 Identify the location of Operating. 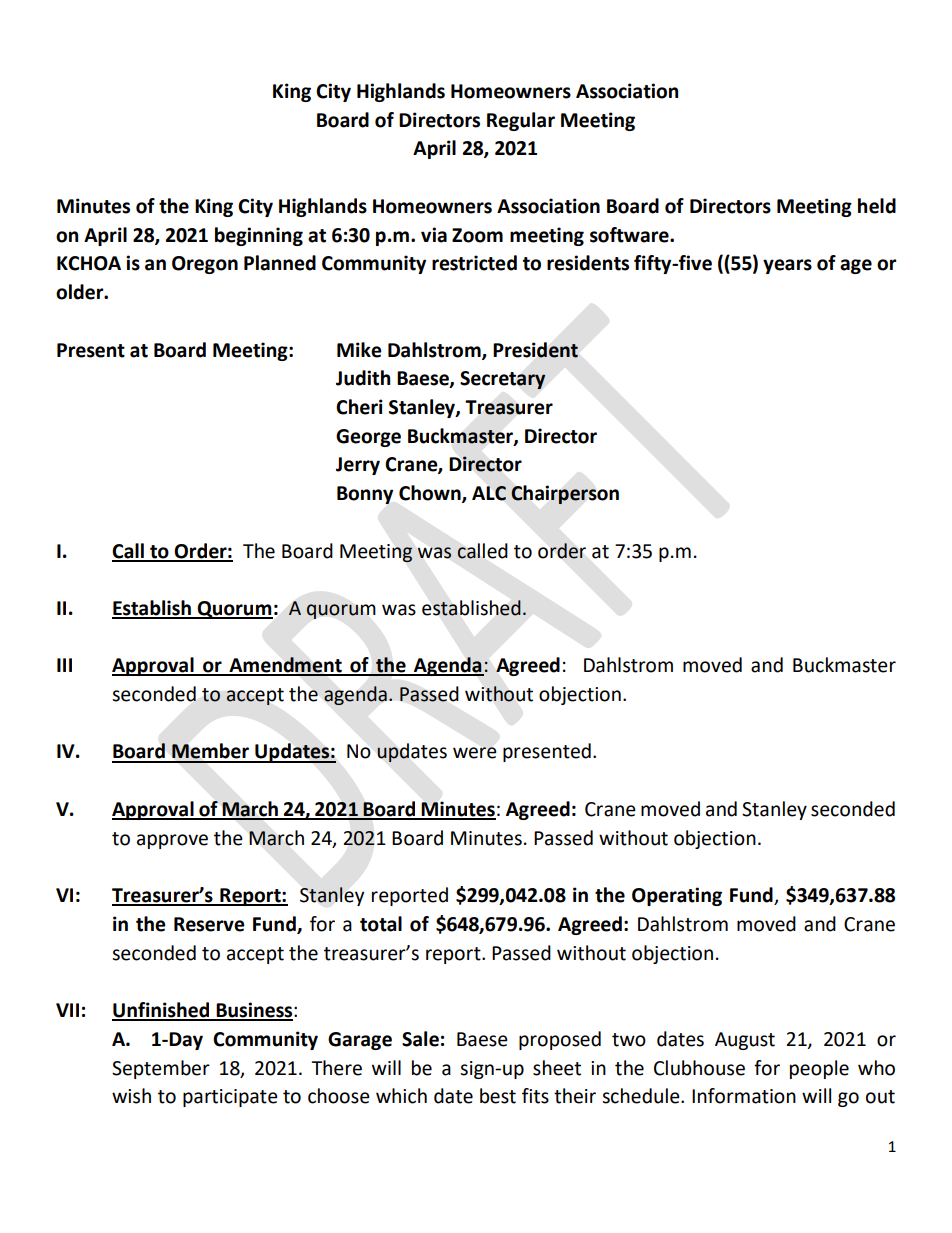
(677, 896).
